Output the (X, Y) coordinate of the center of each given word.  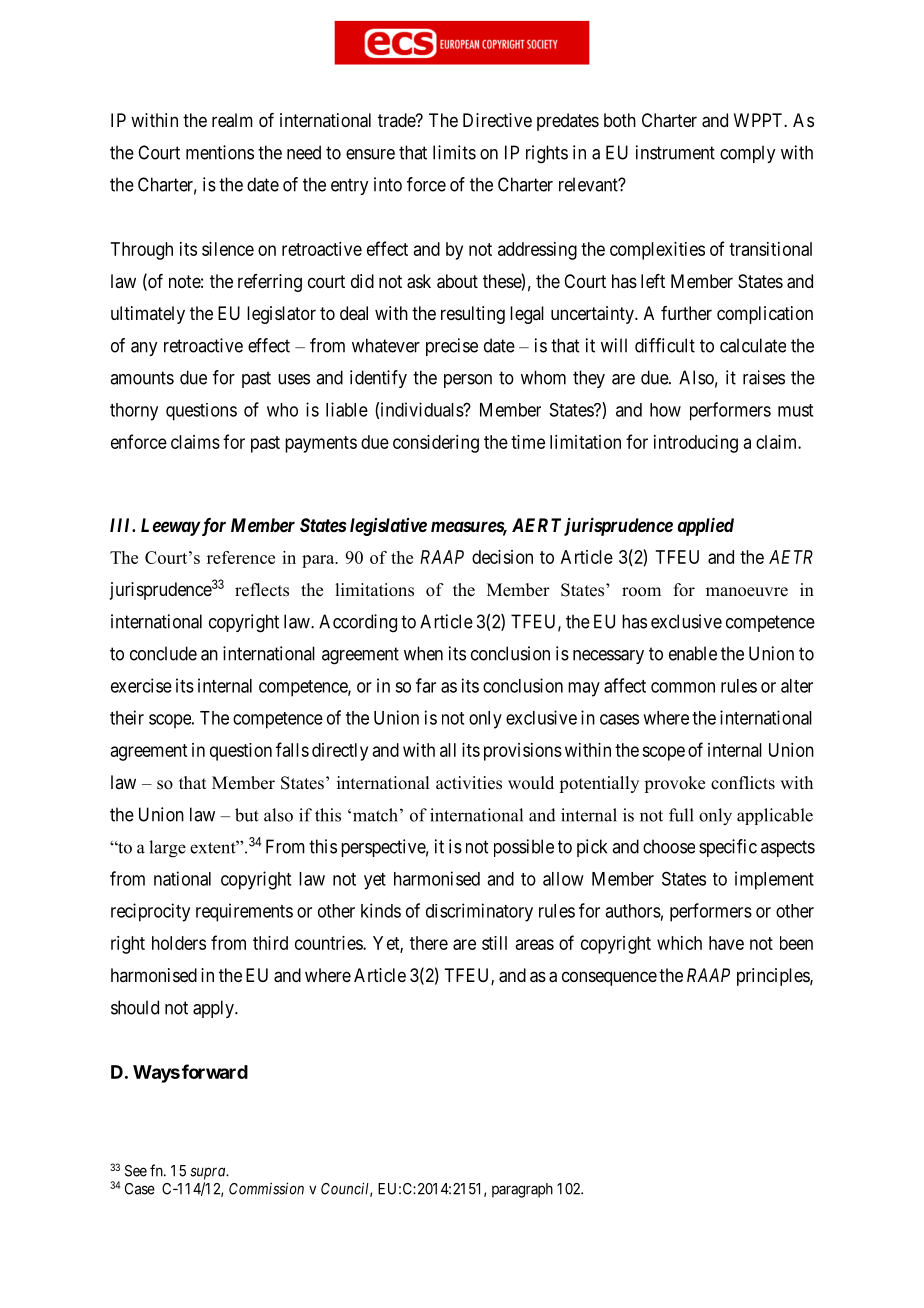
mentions (220, 152)
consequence (609, 978)
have (726, 943)
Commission (266, 1188)
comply (747, 154)
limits (454, 152)
